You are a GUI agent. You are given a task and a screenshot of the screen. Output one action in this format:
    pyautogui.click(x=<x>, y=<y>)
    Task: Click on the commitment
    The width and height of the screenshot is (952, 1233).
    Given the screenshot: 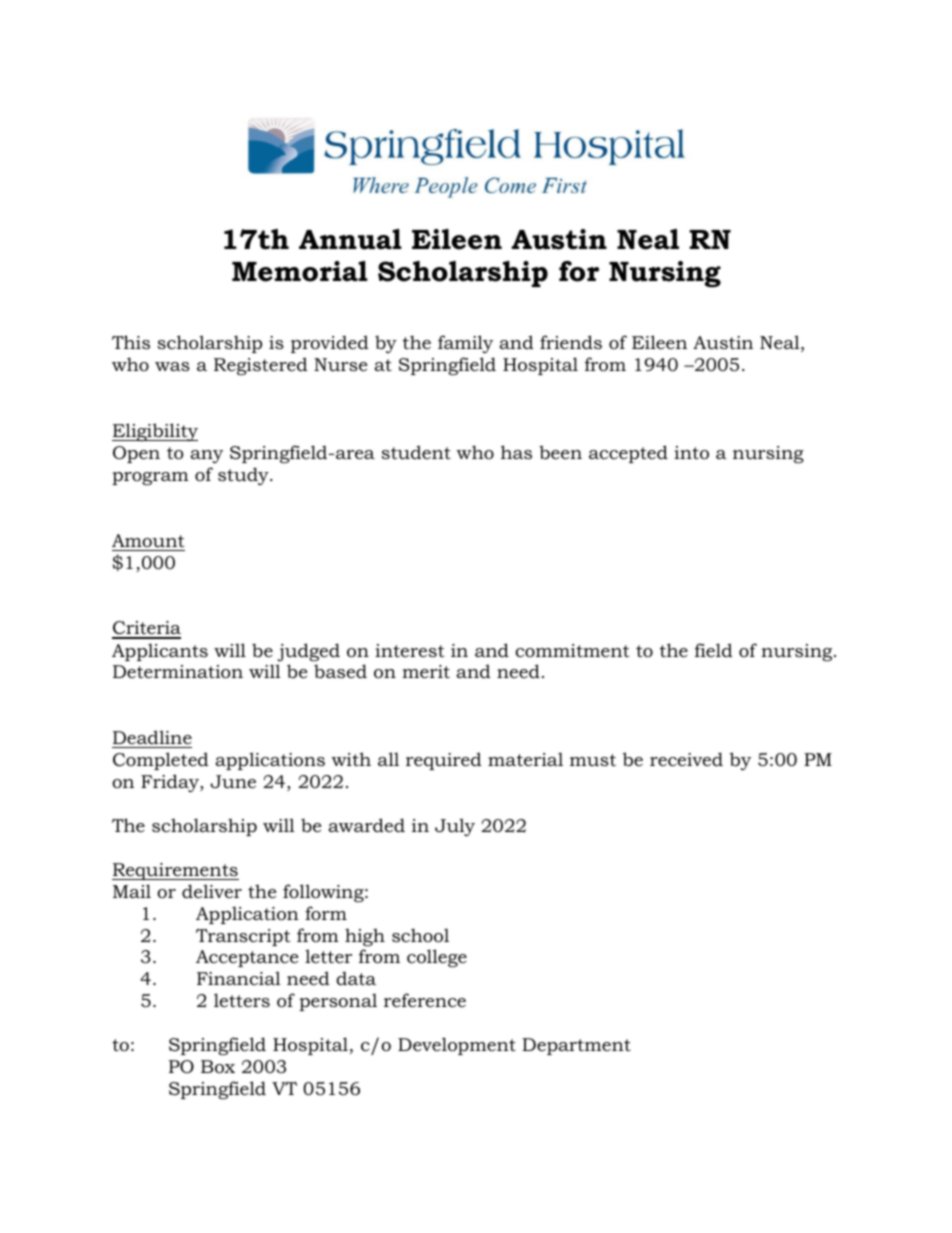 What is the action you would take?
    pyautogui.click(x=572, y=650)
